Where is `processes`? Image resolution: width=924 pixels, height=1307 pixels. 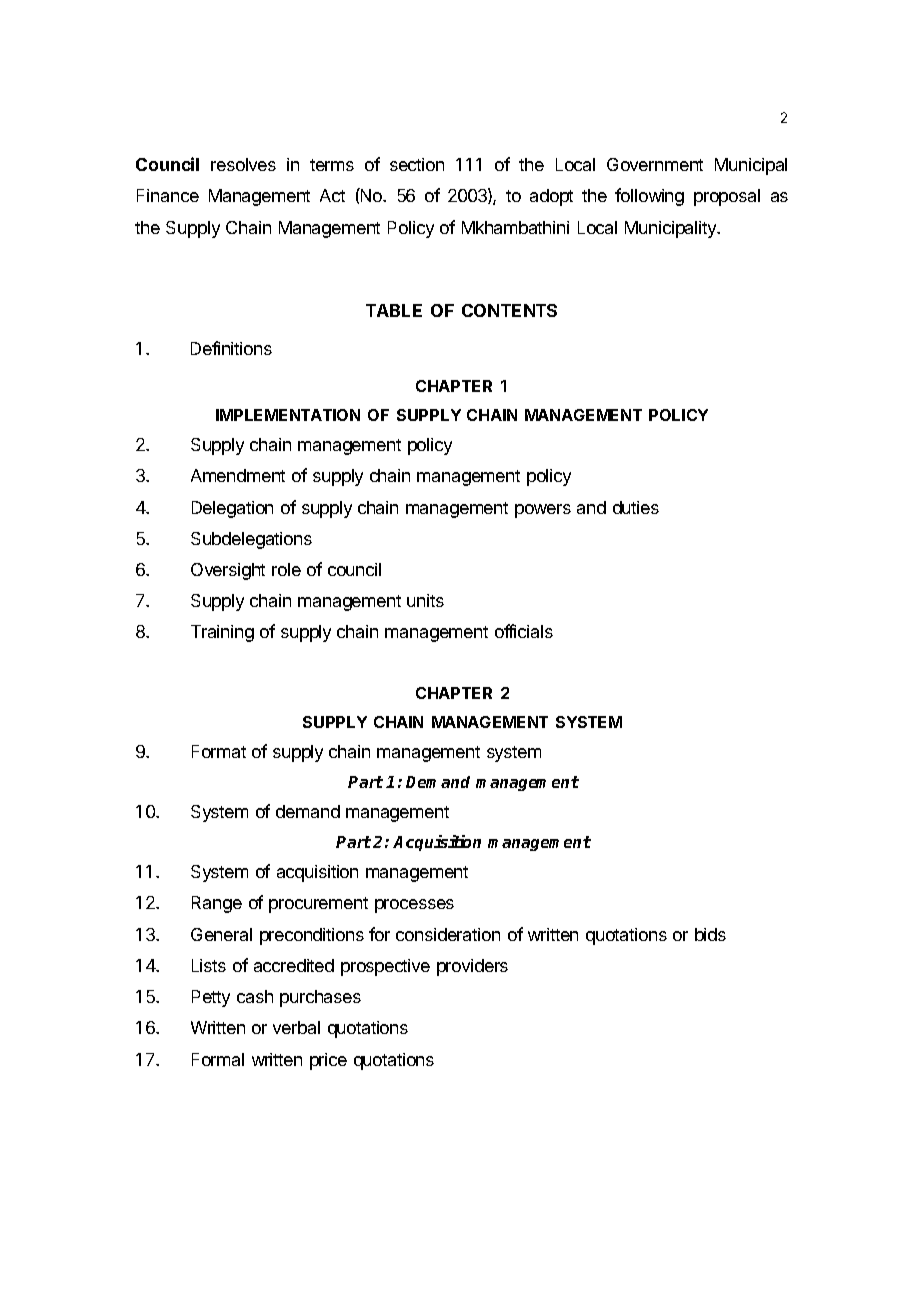
processes is located at coordinates (414, 906).
